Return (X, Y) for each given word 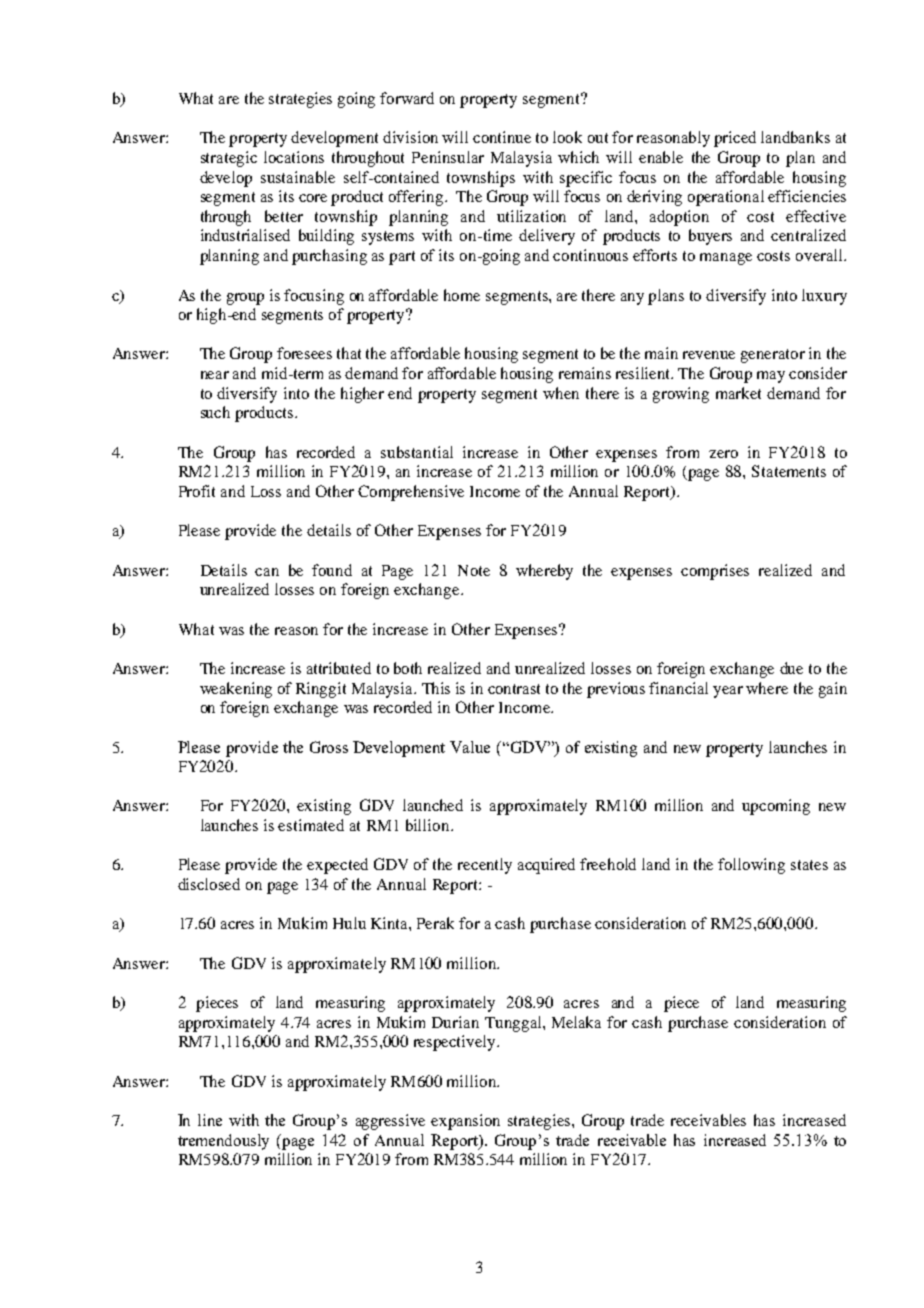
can (267, 572)
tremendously (223, 1142)
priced (735, 139)
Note (474, 570)
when (561, 393)
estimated (311, 825)
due (791, 668)
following (751, 866)
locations (294, 157)
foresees (304, 353)
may (771, 377)
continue (502, 137)
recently (485, 866)
